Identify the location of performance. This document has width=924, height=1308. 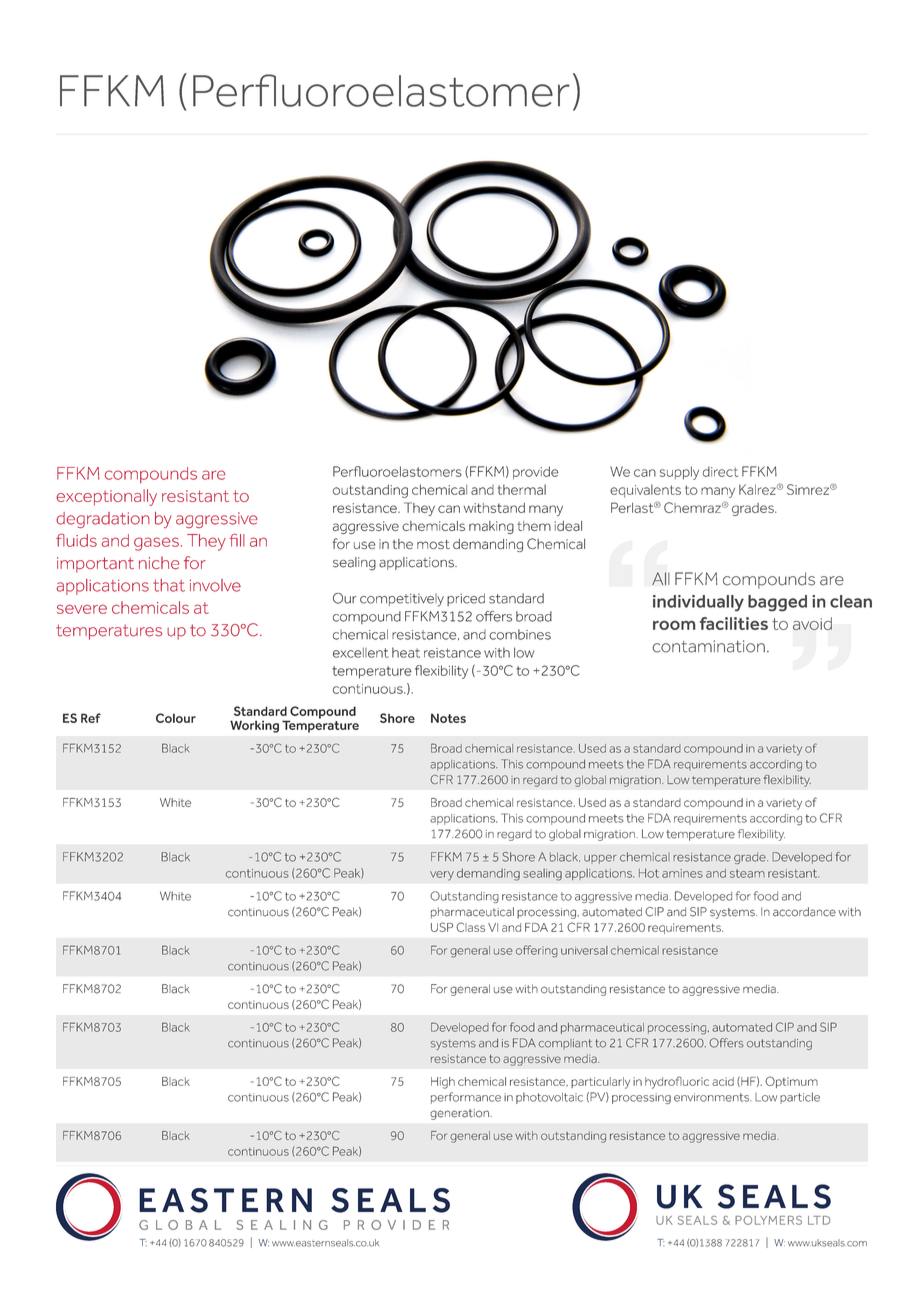
(466, 1098).
